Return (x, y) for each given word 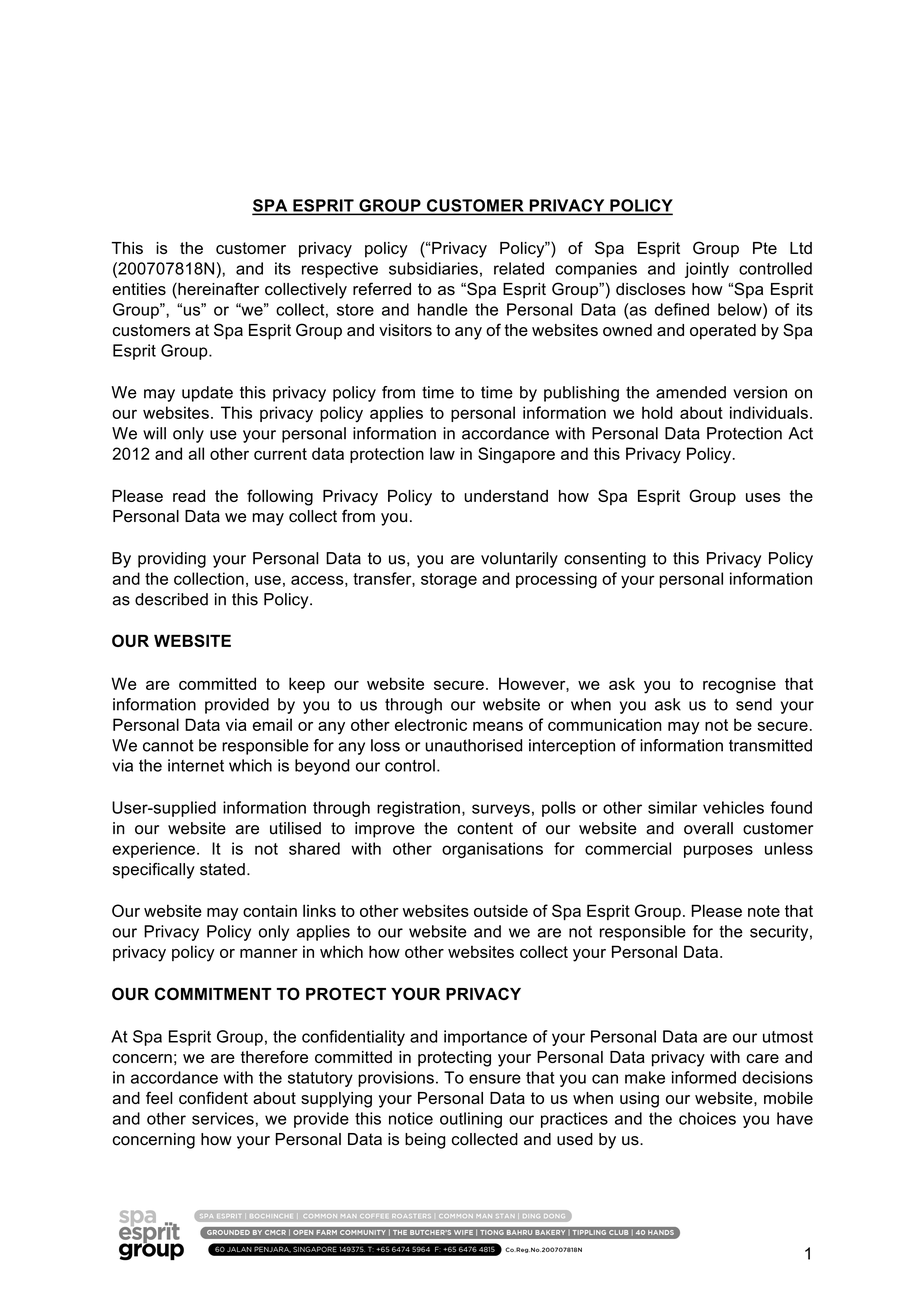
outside (501, 910)
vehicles (733, 807)
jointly (707, 270)
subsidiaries (433, 268)
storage (449, 580)
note (764, 911)
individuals (769, 412)
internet (196, 765)
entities (139, 289)
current (280, 454)
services (223, 1118)
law (442, 453)
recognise (739, 685)
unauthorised (473, 745)
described (171, 599)
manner (269, 953)
